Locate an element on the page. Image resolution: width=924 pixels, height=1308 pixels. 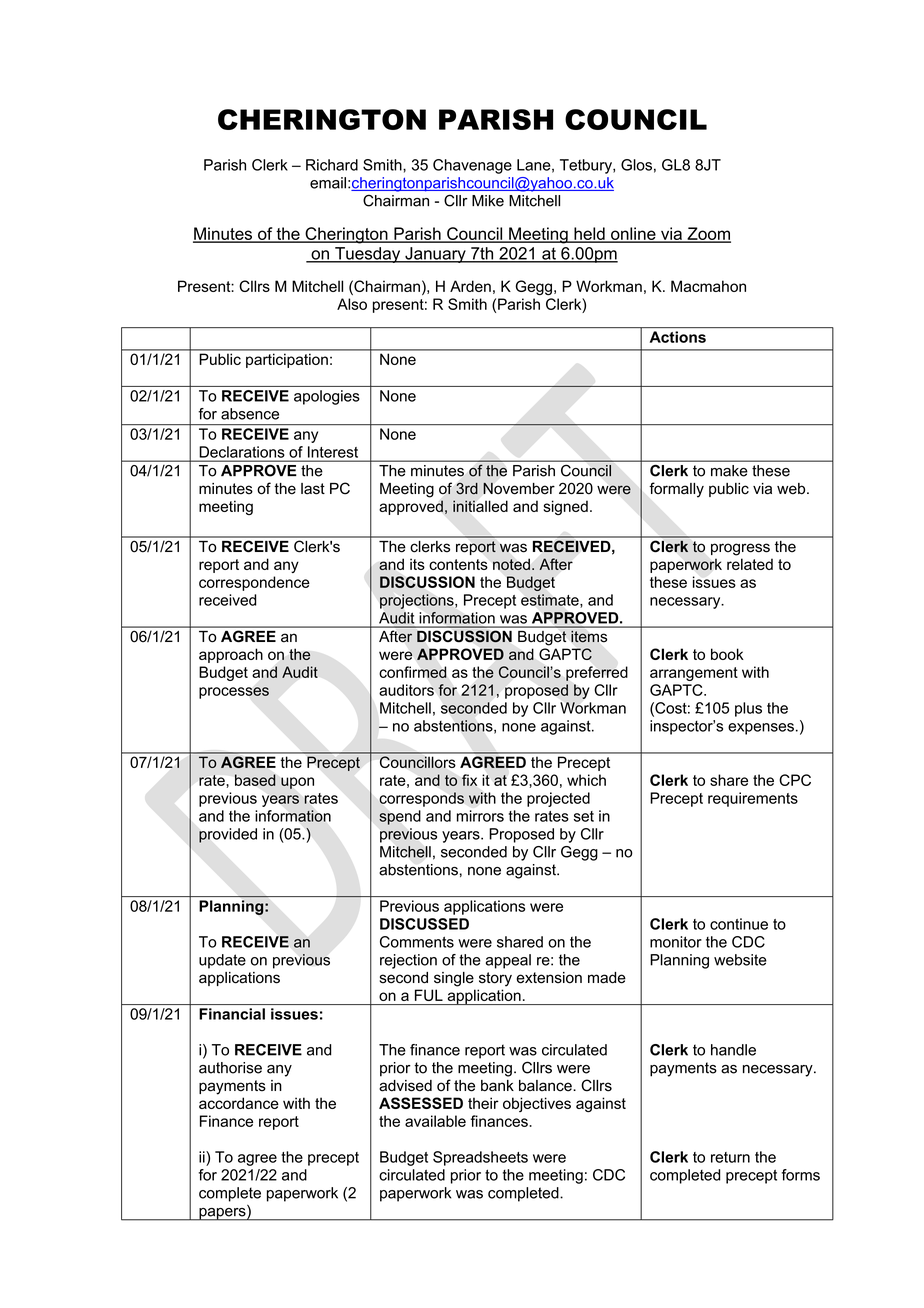
Spreadsheets is located at coordinates (480, 1158).
